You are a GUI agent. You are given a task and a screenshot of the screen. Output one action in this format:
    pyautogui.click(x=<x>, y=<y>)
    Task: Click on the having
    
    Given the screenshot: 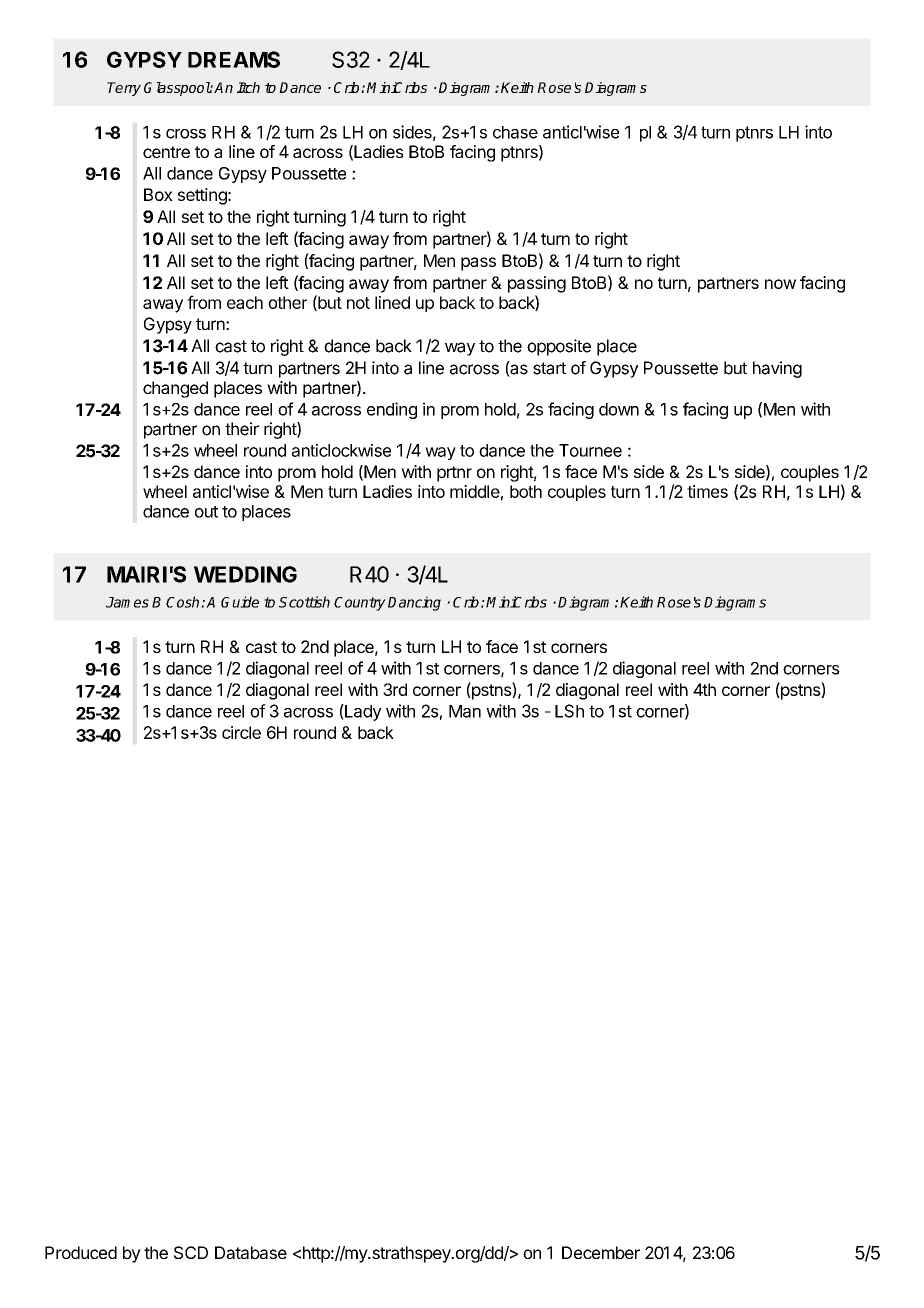 What is the action you would take?
    pyautogui.click(x=777, y=369)
